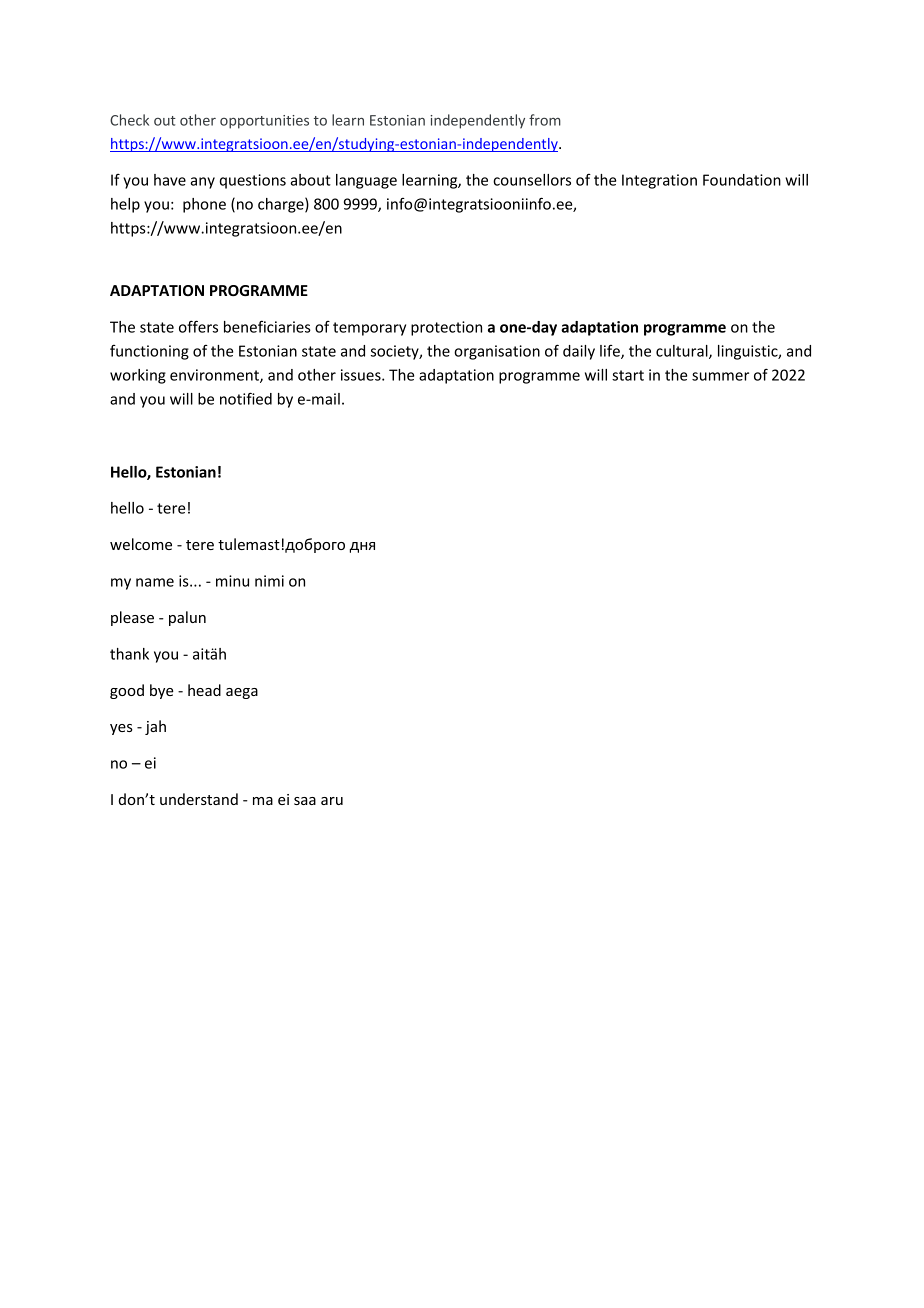 This page has height=1308, width=924. What do you see at coordinates (269, 581) in the page?
I see `nimi` at bounding box center [269, 581].
